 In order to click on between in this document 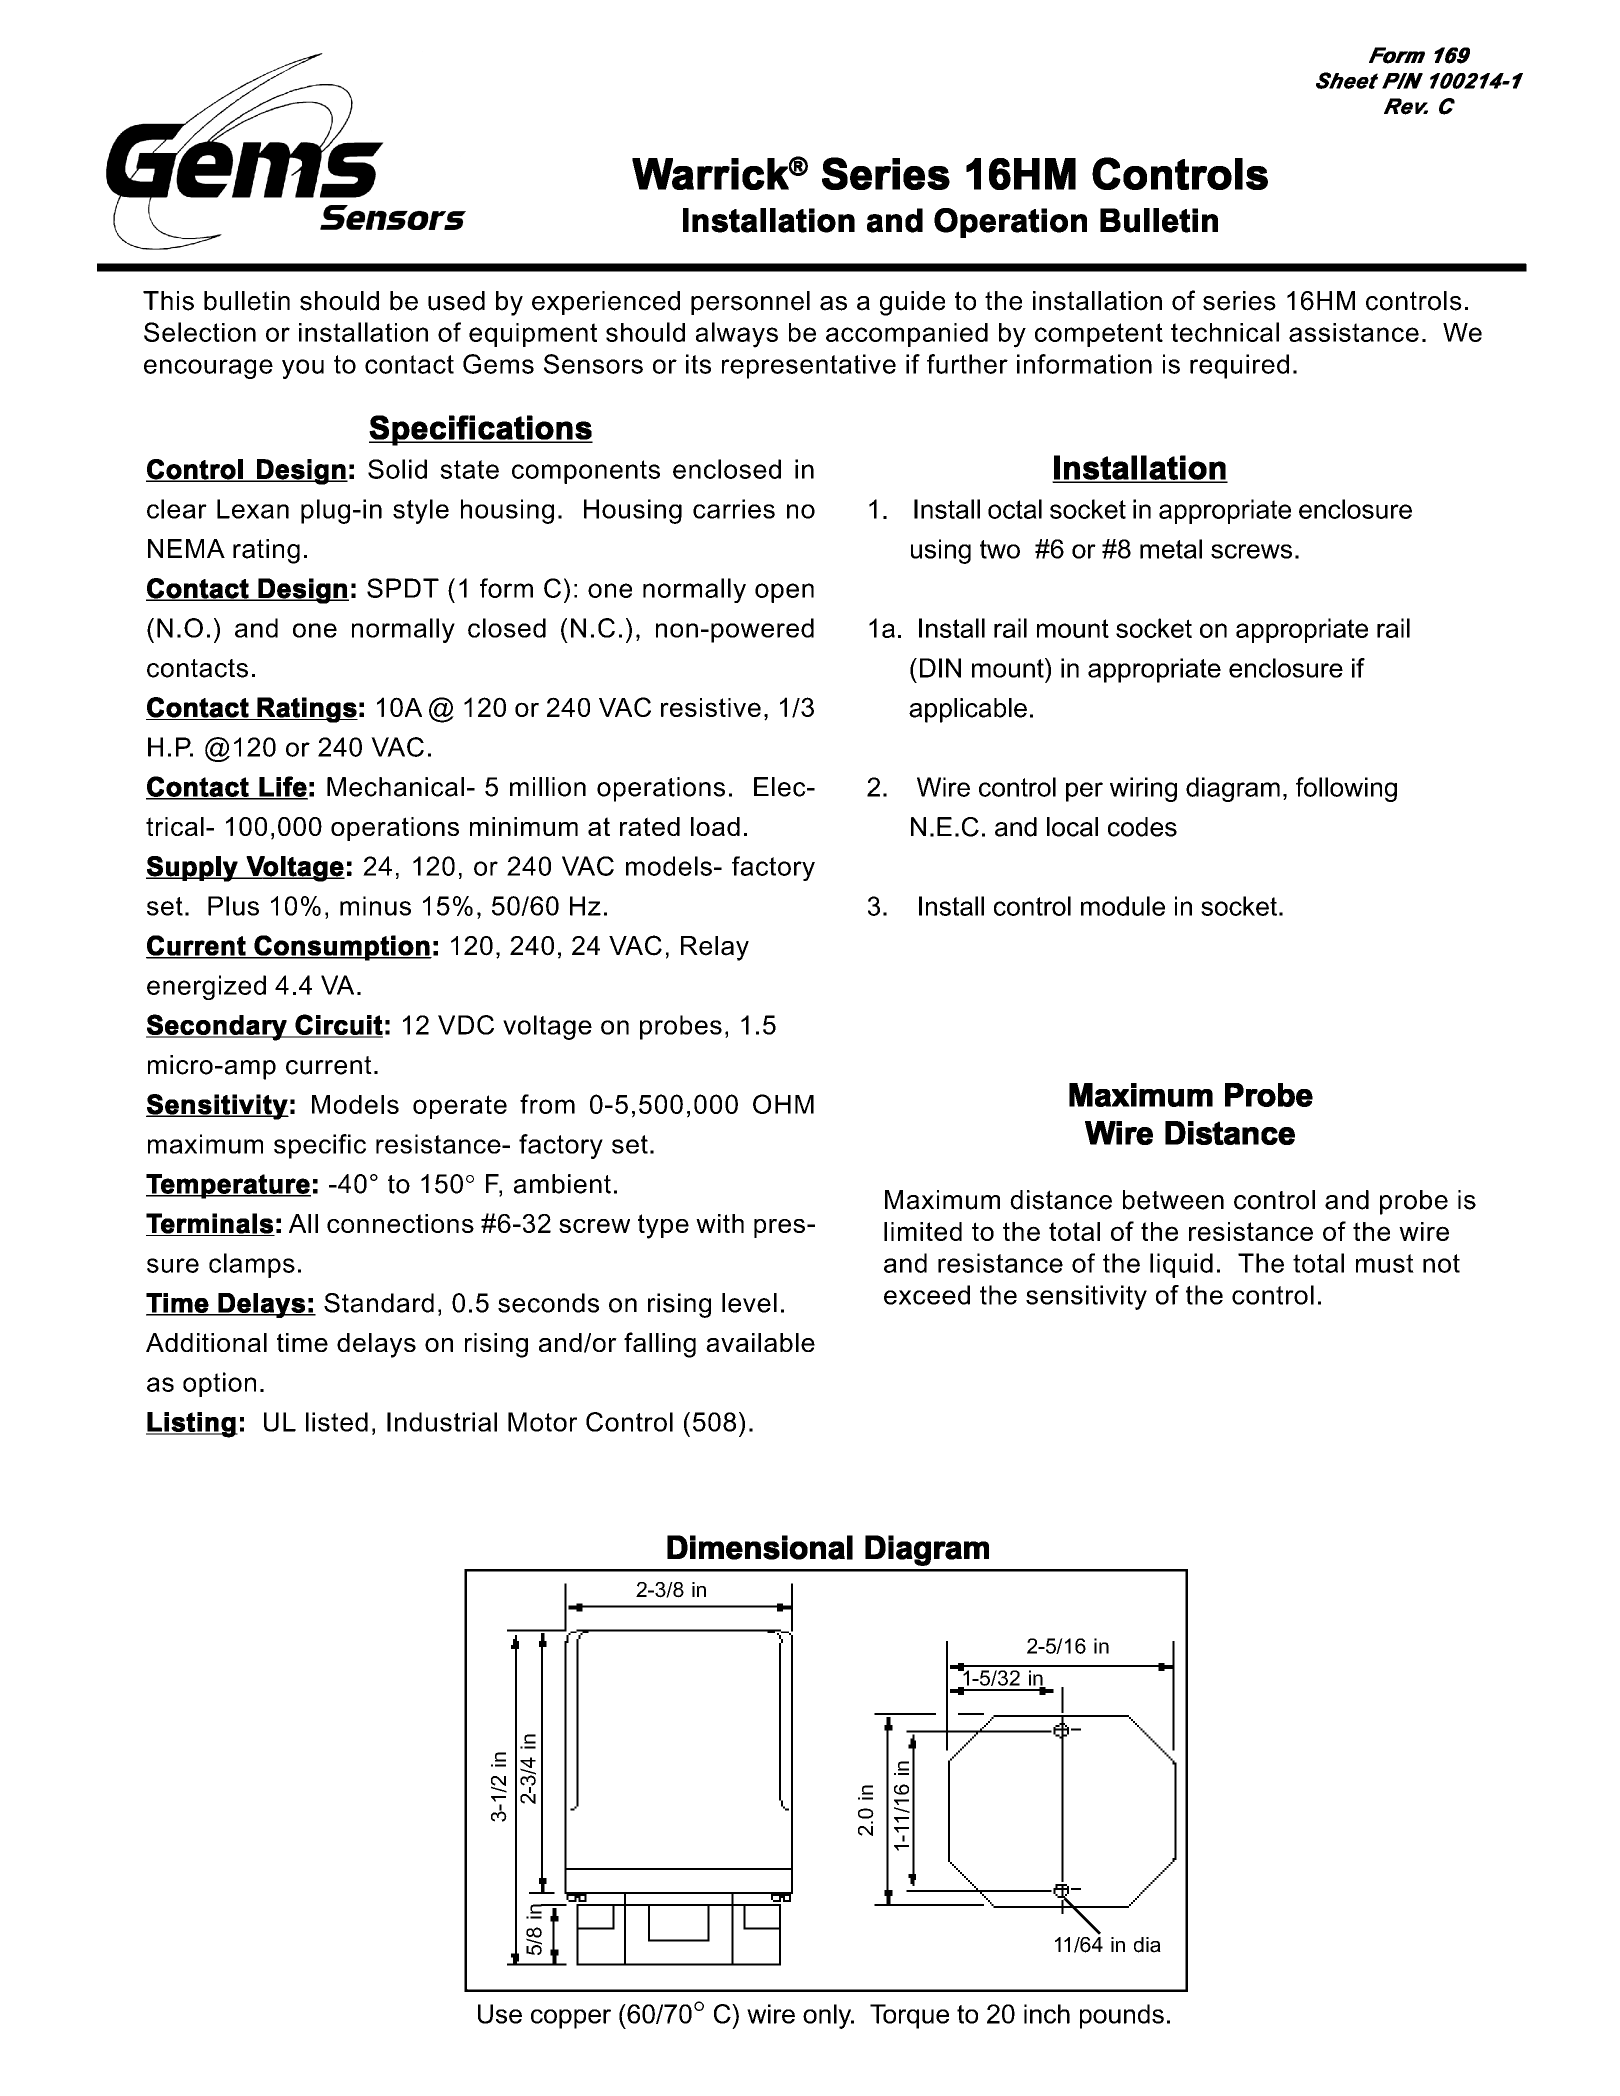, I will do `click(1173, 1200)`.
